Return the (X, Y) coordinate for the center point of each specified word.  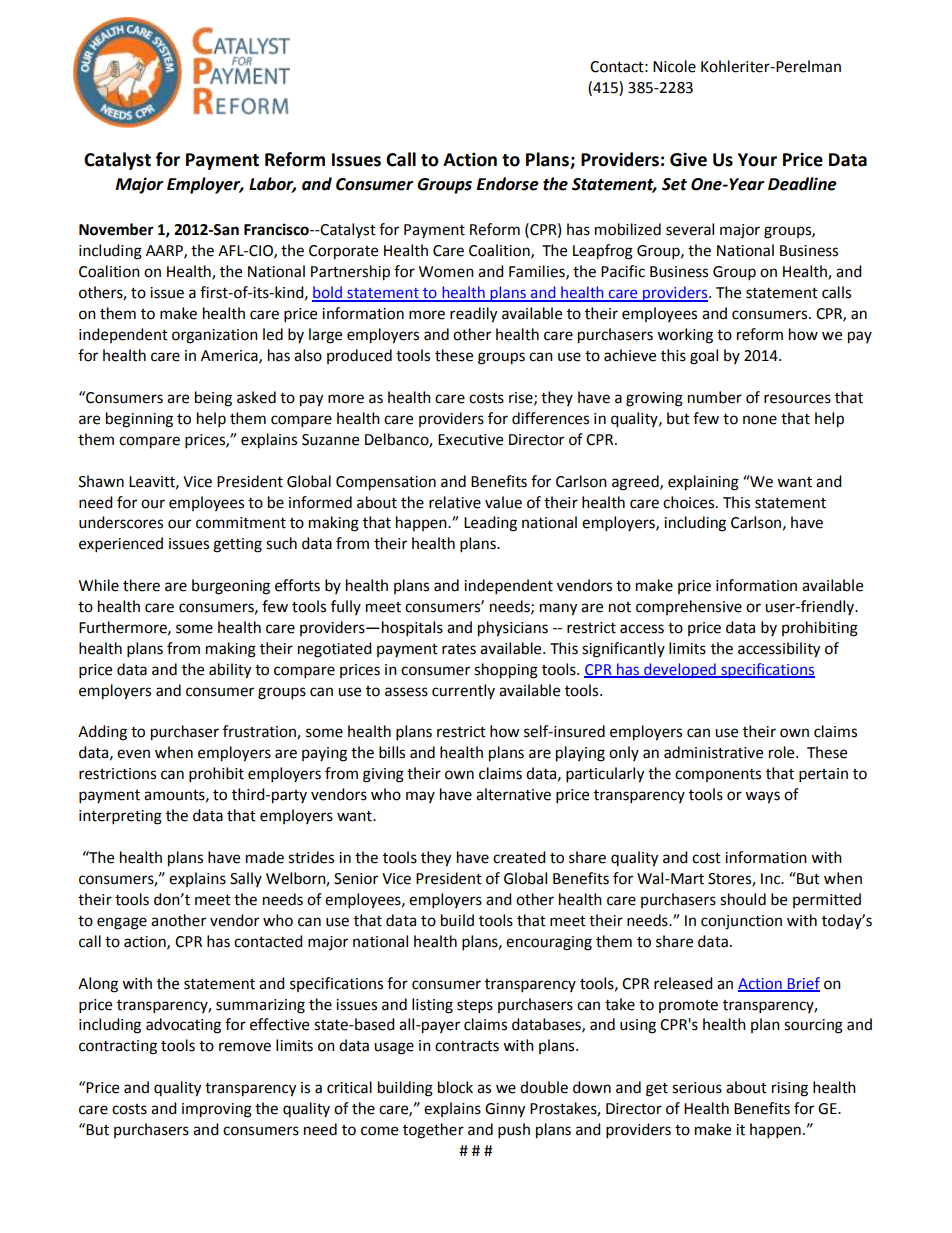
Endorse (508, 184)
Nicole (674, 66)
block (455, 1087)
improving (217, 1110)
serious (697, 1088)
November (116, 229)
